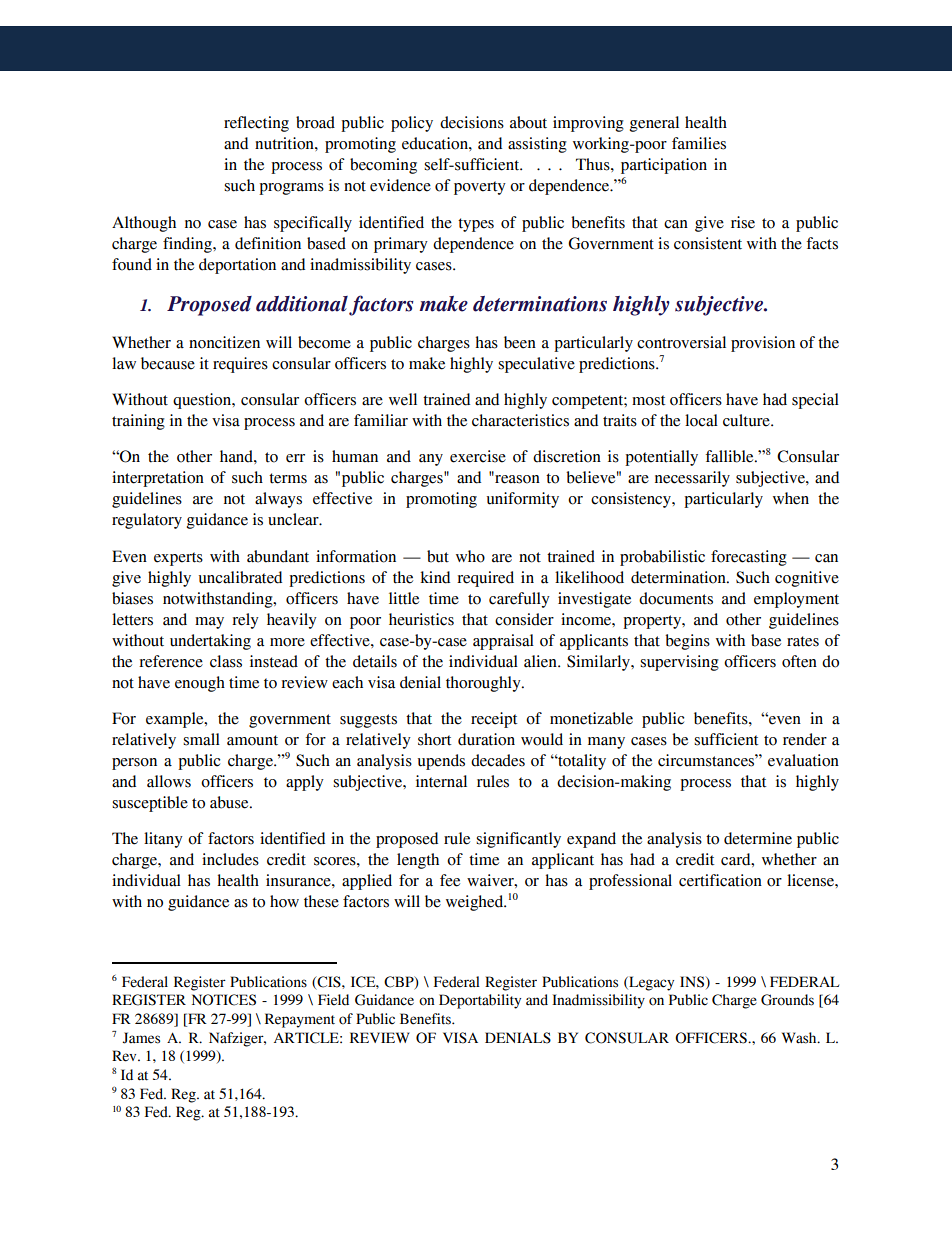 Image resolution: width=952 pixels, height=1233 pixels. I want to click on reflecting, so click(256, 124).
